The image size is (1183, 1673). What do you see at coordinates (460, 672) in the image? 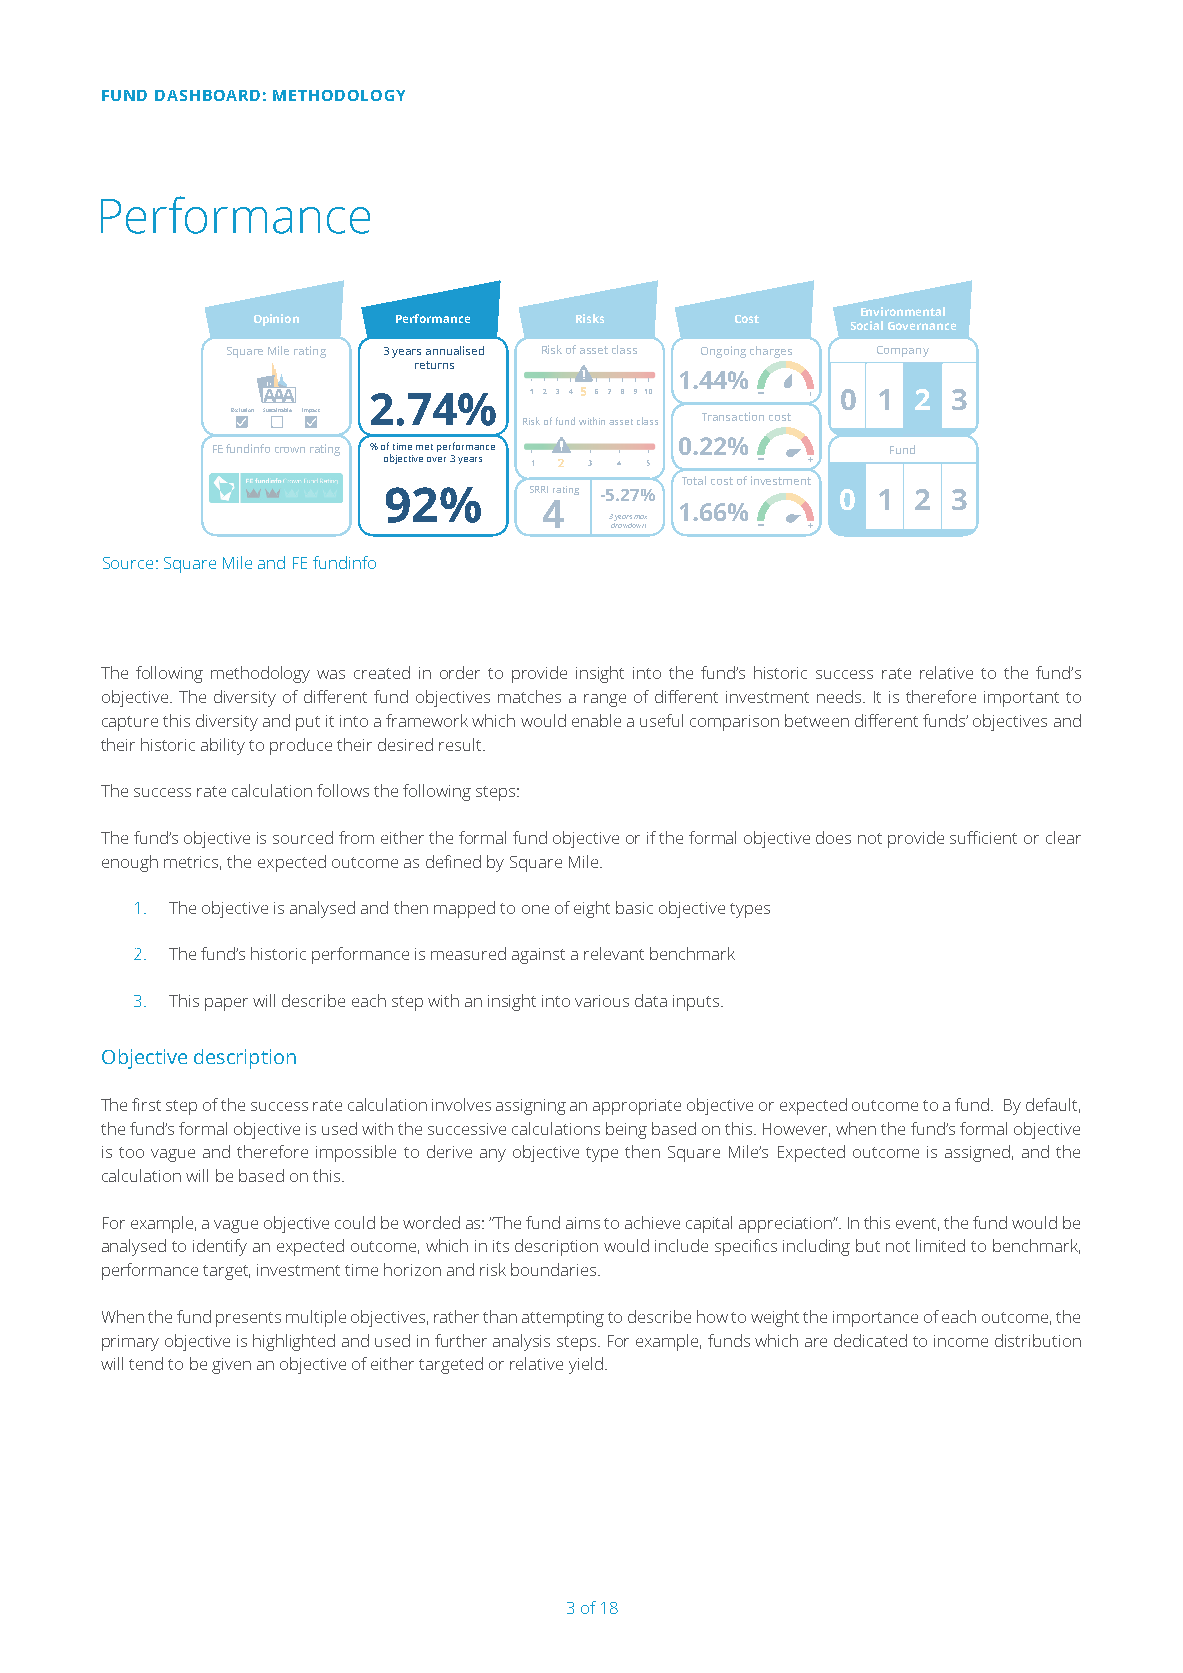
I see `order` at bounding box center [460, 672].
